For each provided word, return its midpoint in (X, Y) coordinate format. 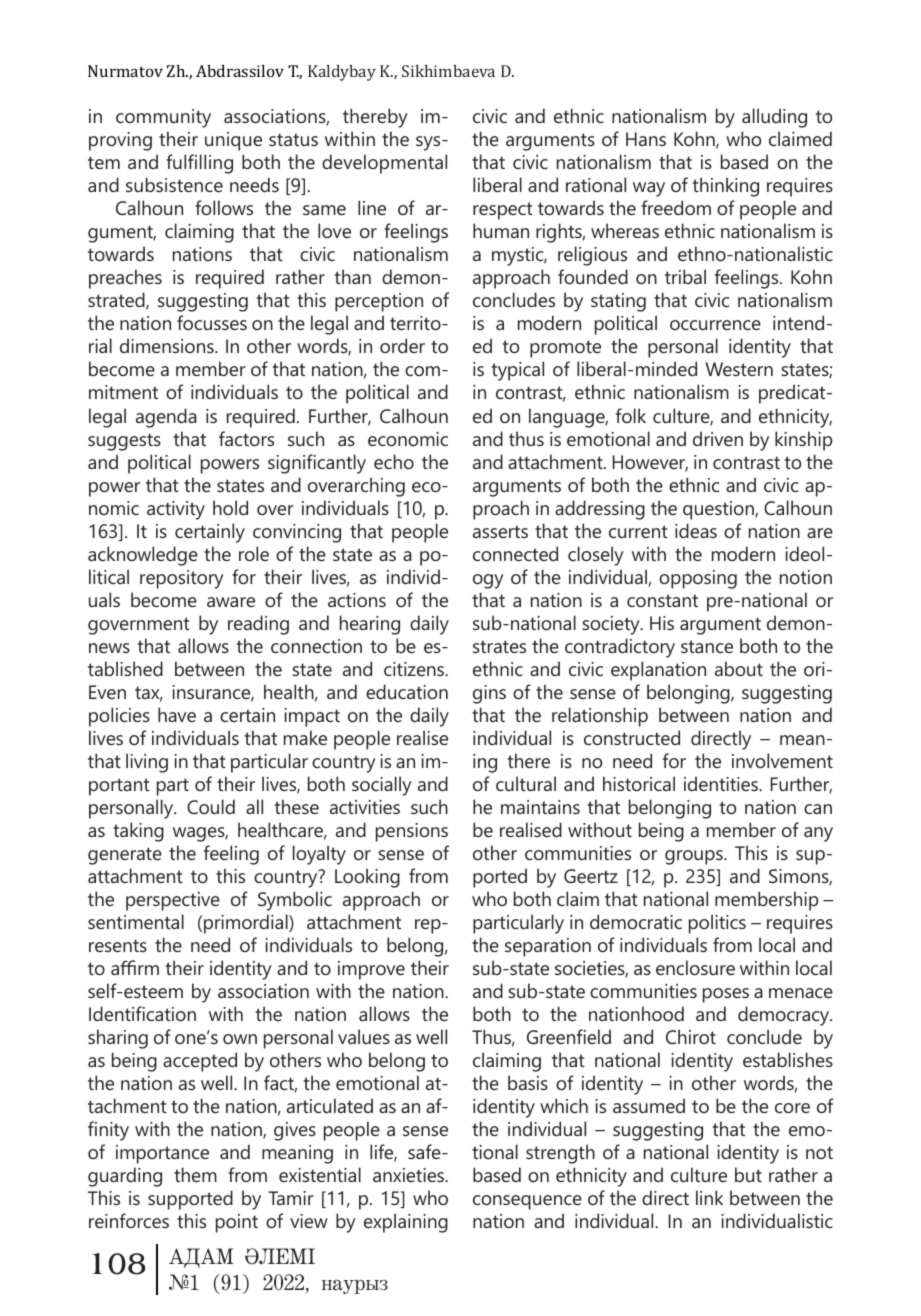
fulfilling (199, 164)
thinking (725, 187)
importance (162, 1154)
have (177, 714)
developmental (384, 164)
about (739, 668)
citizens (415, 669)
